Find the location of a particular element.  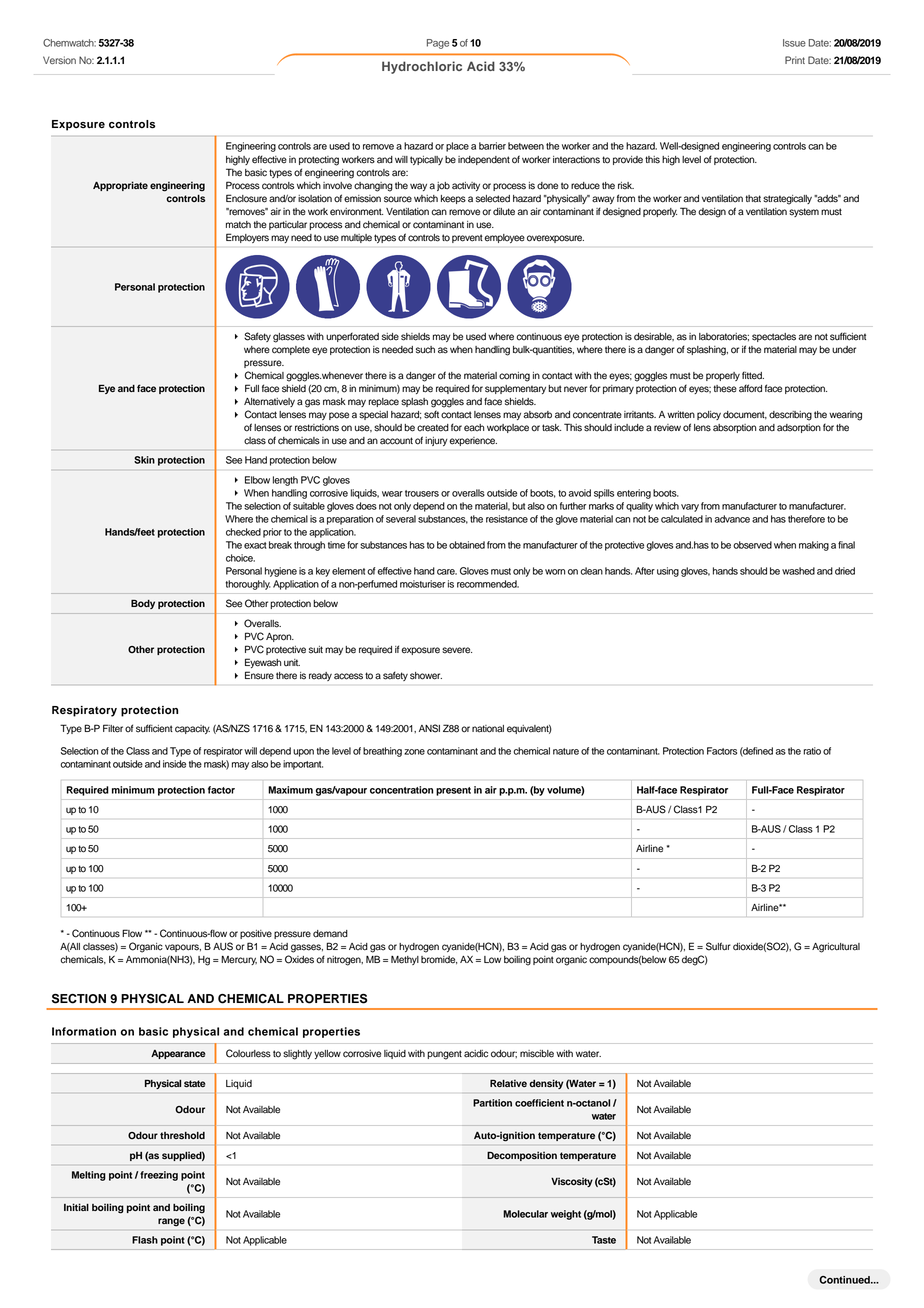

Hydrochloric is located at coordinates (422, 67).
